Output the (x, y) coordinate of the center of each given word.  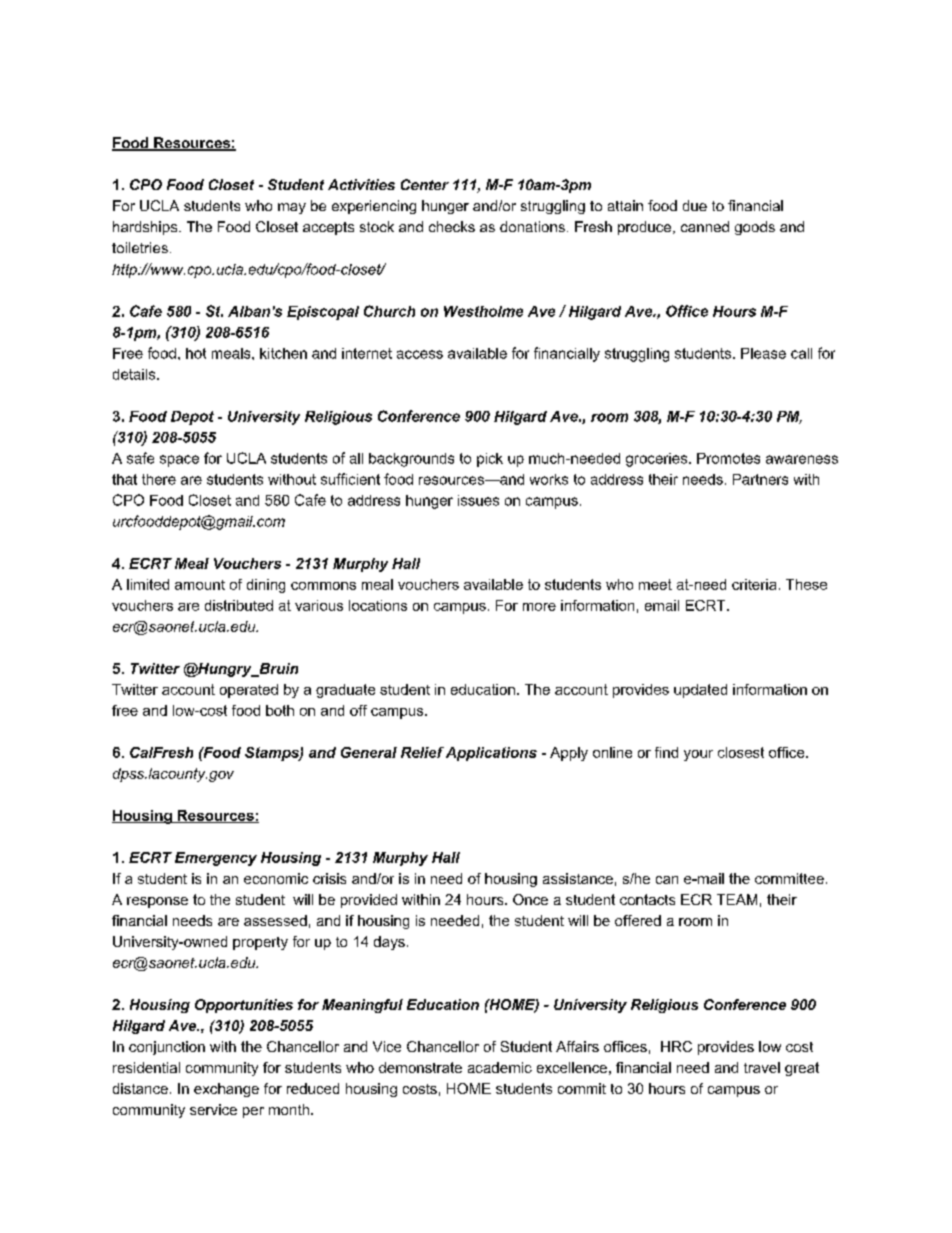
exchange (226, 1090)
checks (452, 226)
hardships (146, 228)
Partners (760, 479)
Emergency (216, 859)
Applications (491, 754)
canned (705, 226)
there (159, 479)
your (698, 755)
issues (478, 500)
